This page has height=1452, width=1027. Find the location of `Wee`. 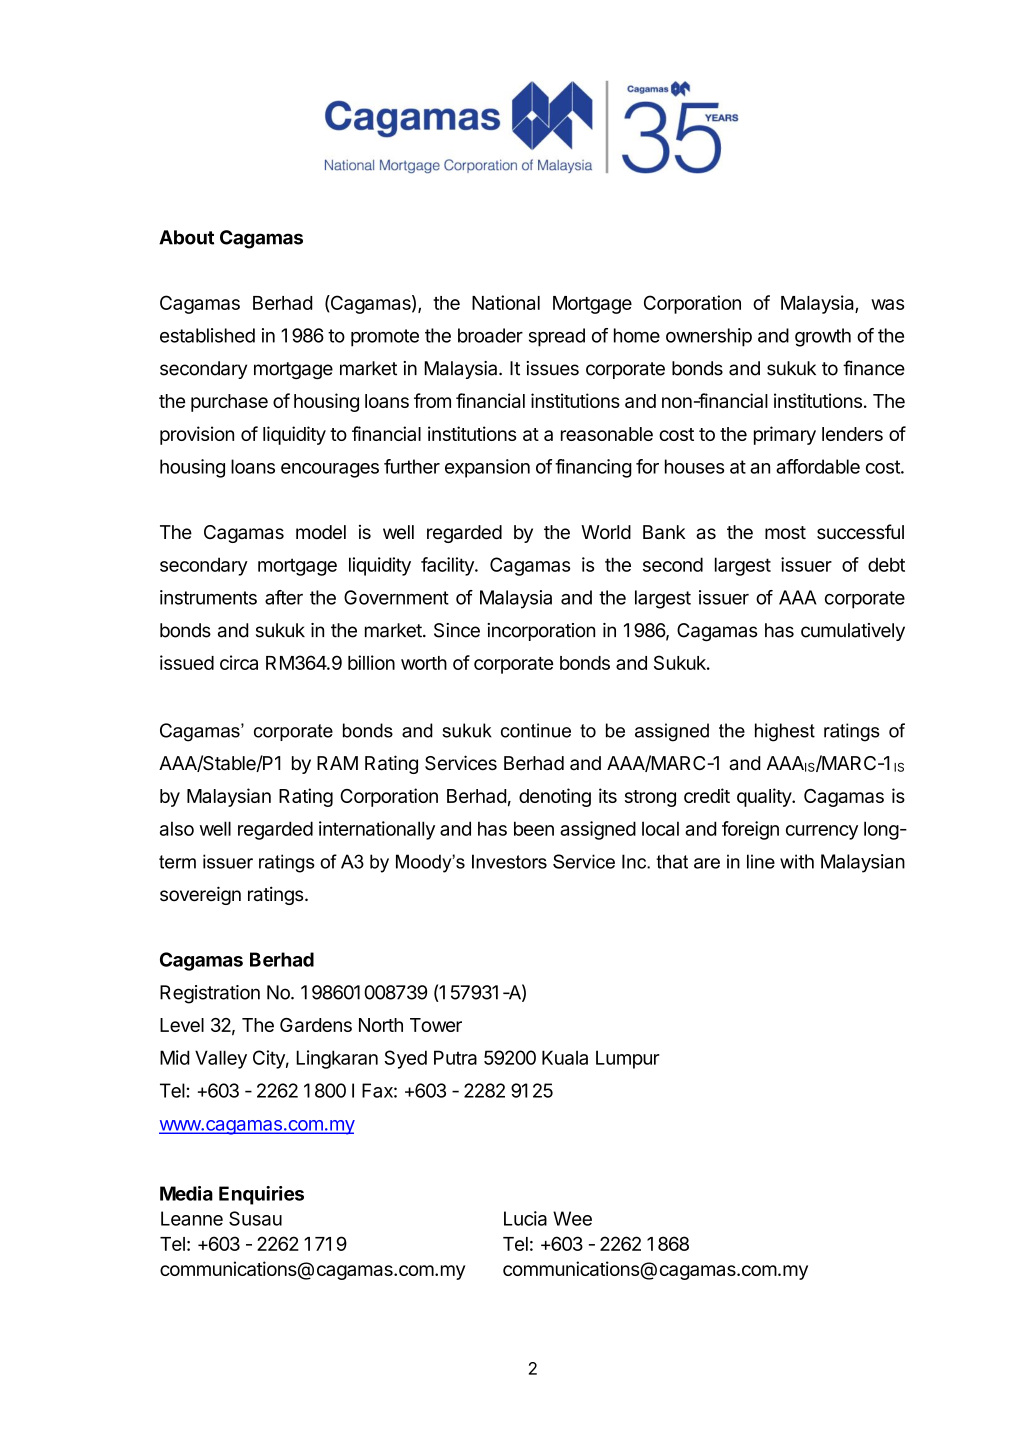

Wee is located at coordinates (572, 1218).
